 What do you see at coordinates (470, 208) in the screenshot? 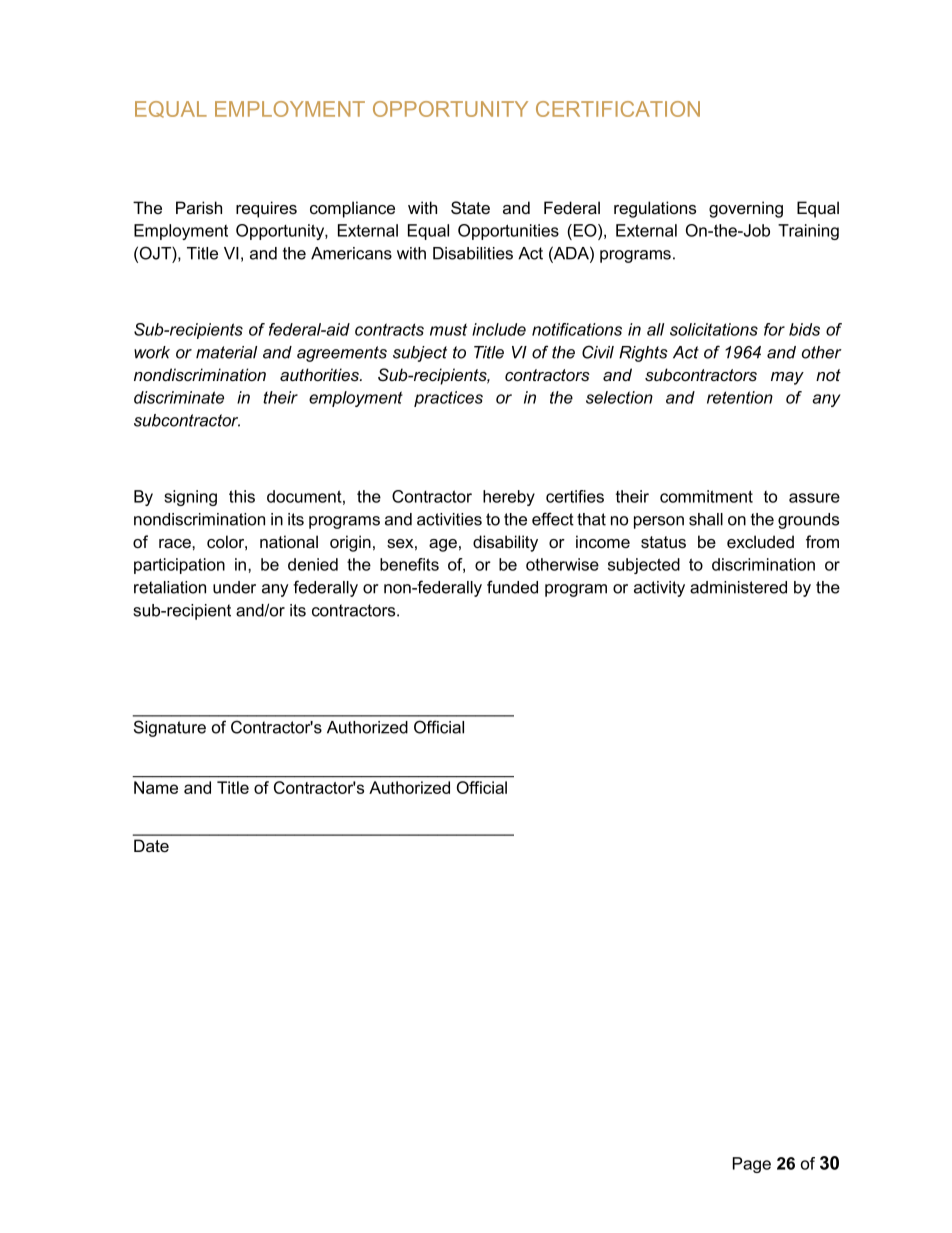
I see `State` at bounding box center [470, 208].
